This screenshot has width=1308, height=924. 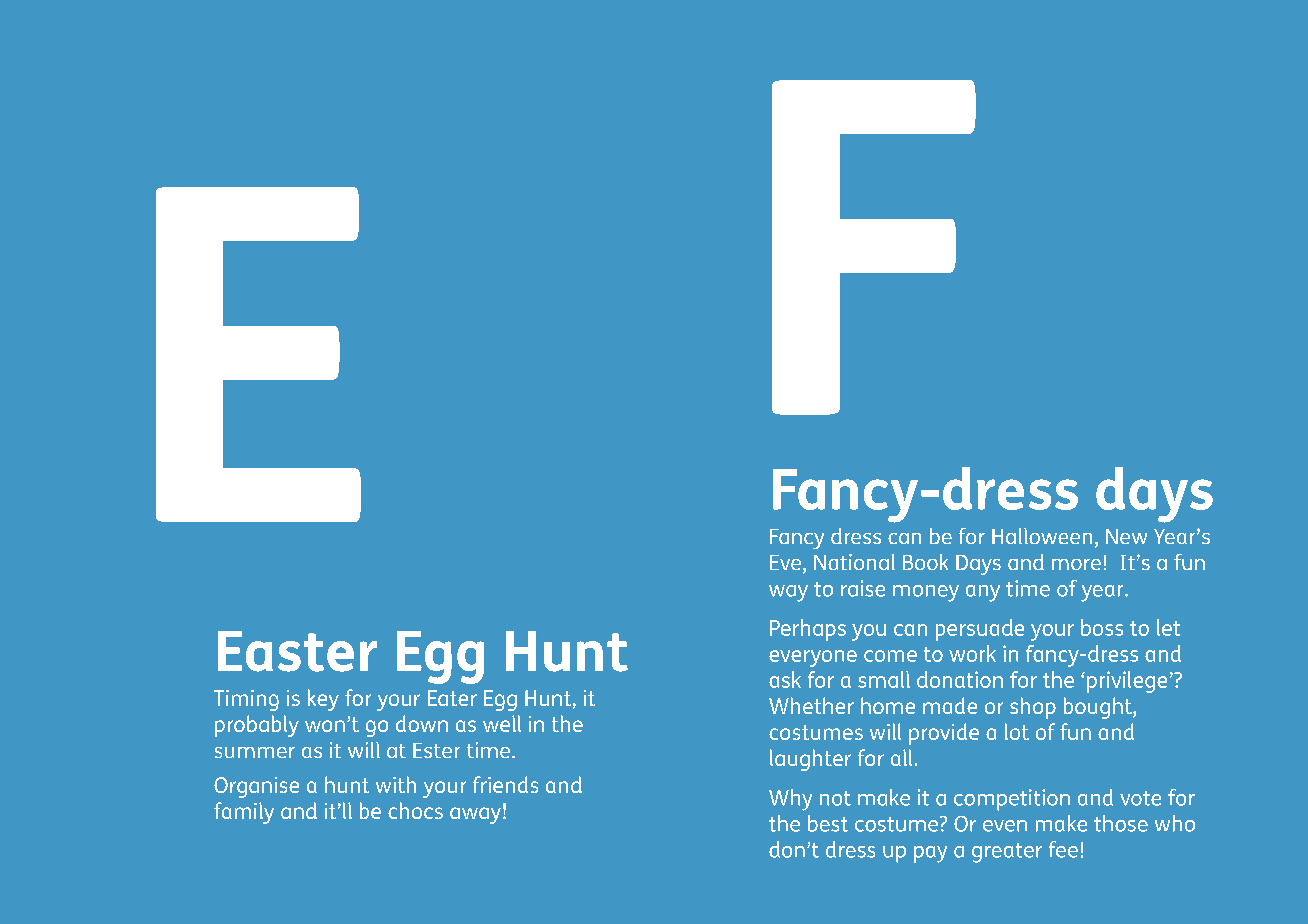 I want to click on any, so click(x=983, y=593).
